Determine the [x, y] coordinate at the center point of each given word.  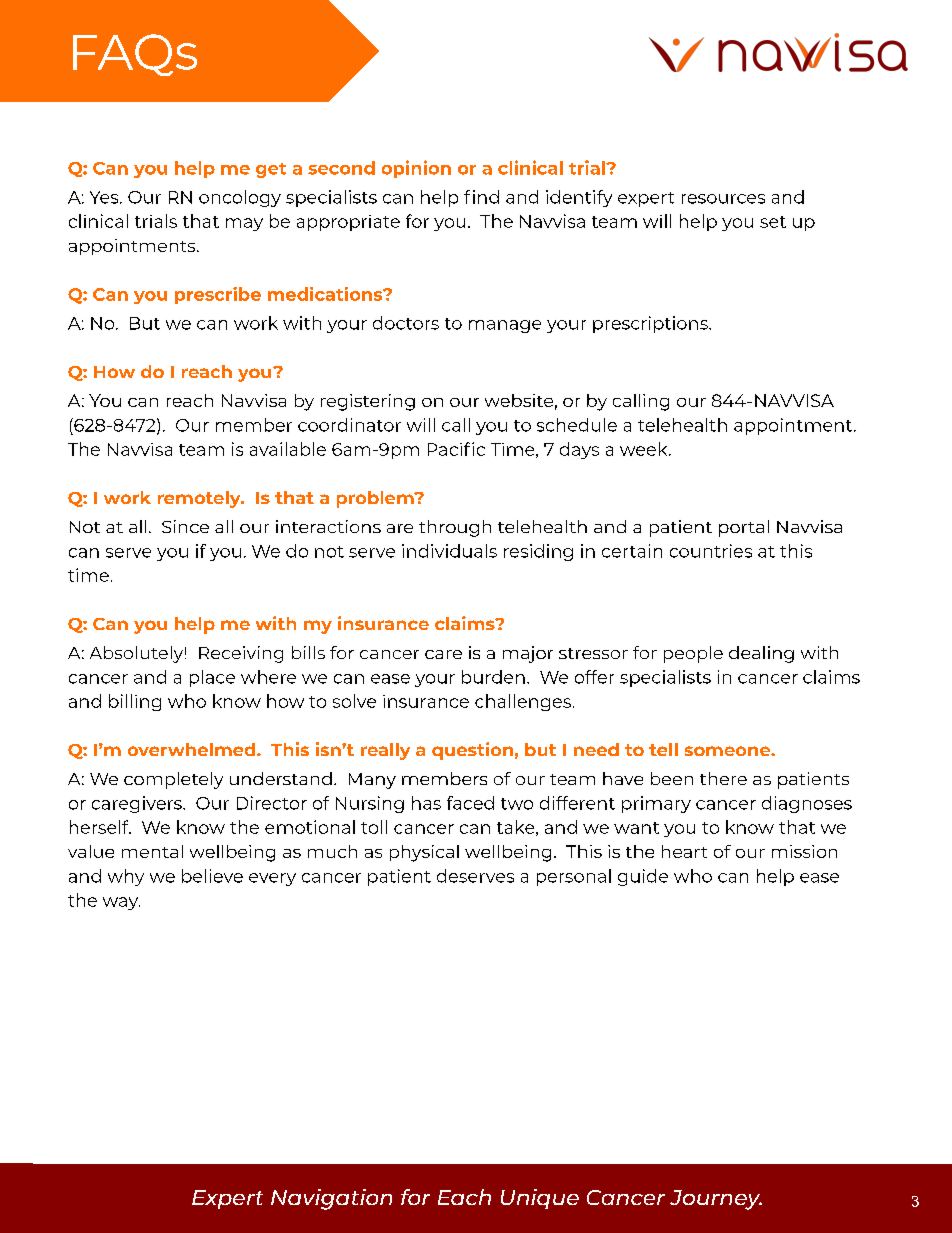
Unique [540, 1199]
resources [723, 199]
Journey [716, 1200]
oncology [240, 198]
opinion [416, 169]
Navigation [331, 1199]
